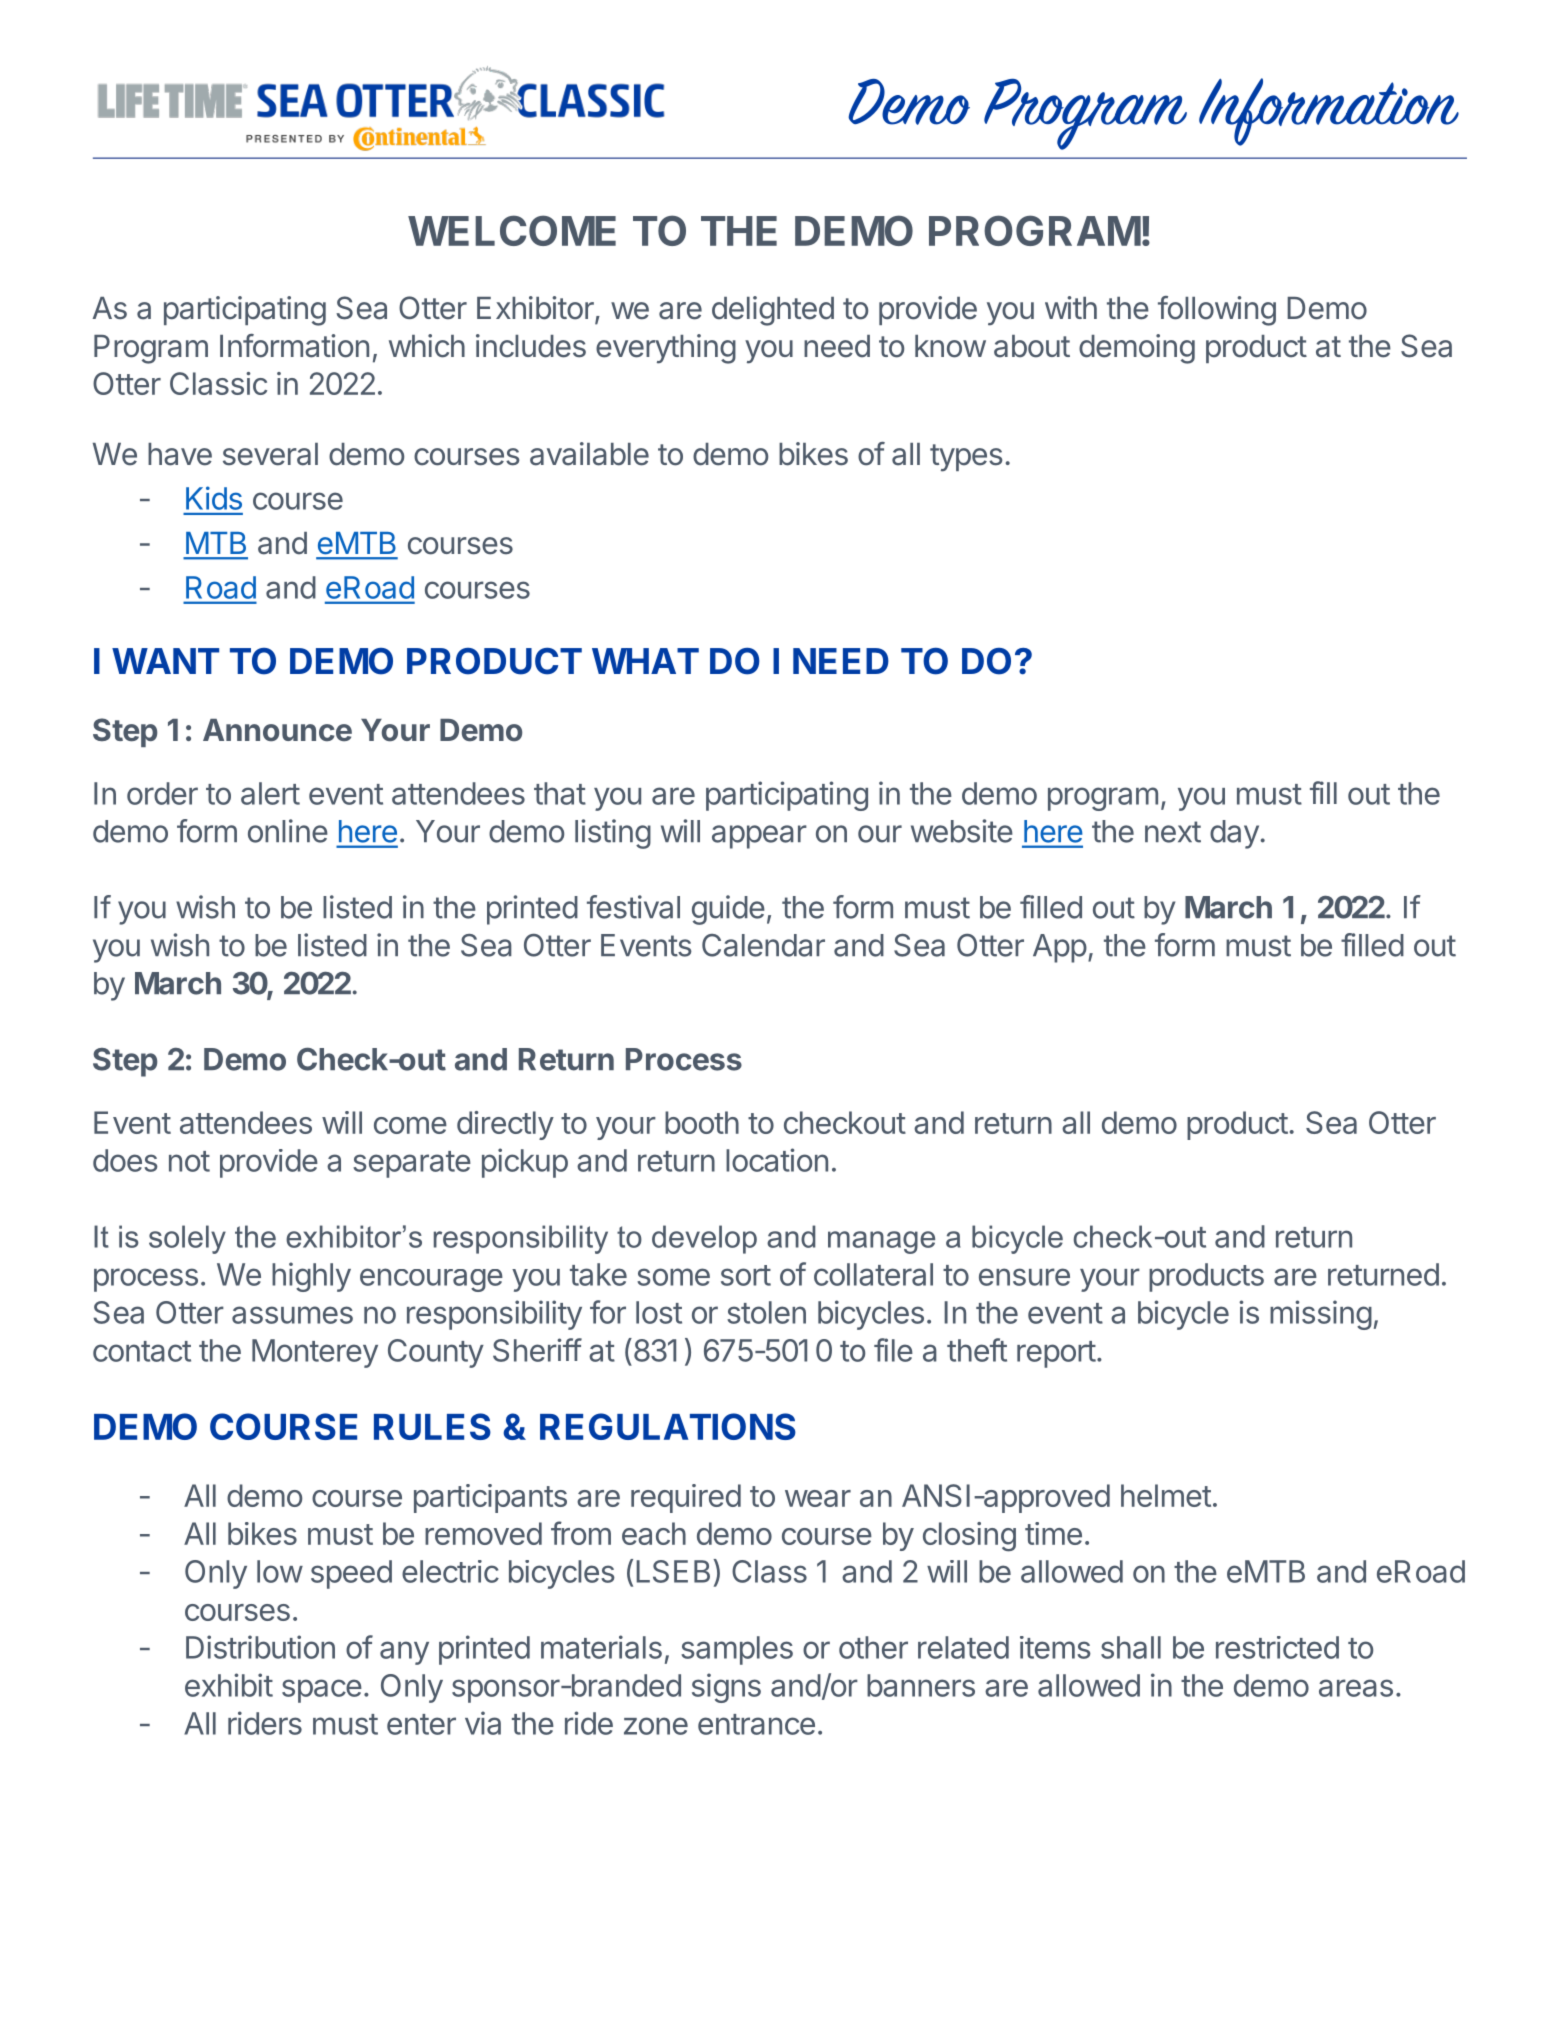 The width and height of the screenshot is (1560, 2019). What do you see at coordinates (966, 458) in the screenshot?
I see `types` at bounding box center [966, 458].
